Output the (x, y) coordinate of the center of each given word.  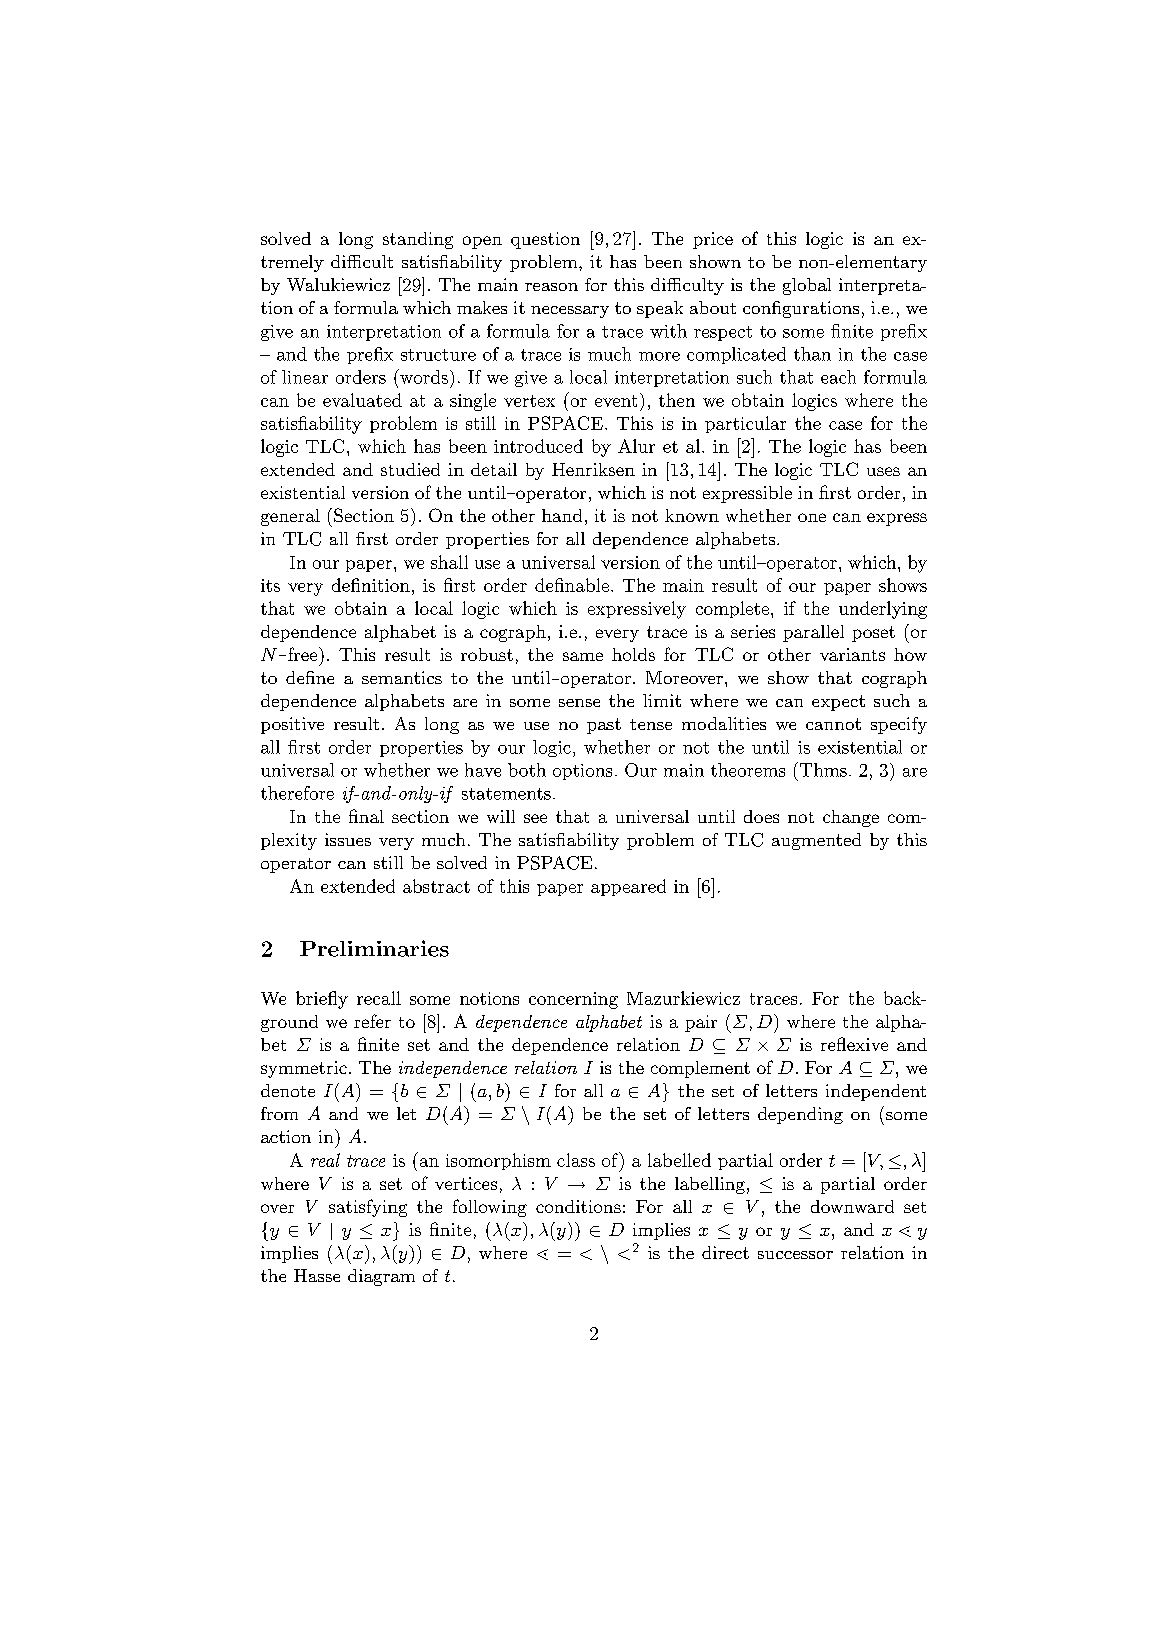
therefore (297, 793)
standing (418, 240)
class (576, 1160)
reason (551, 287)
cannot (833, 724)
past (604, 726)
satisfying (368, 1208)
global (807, 286)
